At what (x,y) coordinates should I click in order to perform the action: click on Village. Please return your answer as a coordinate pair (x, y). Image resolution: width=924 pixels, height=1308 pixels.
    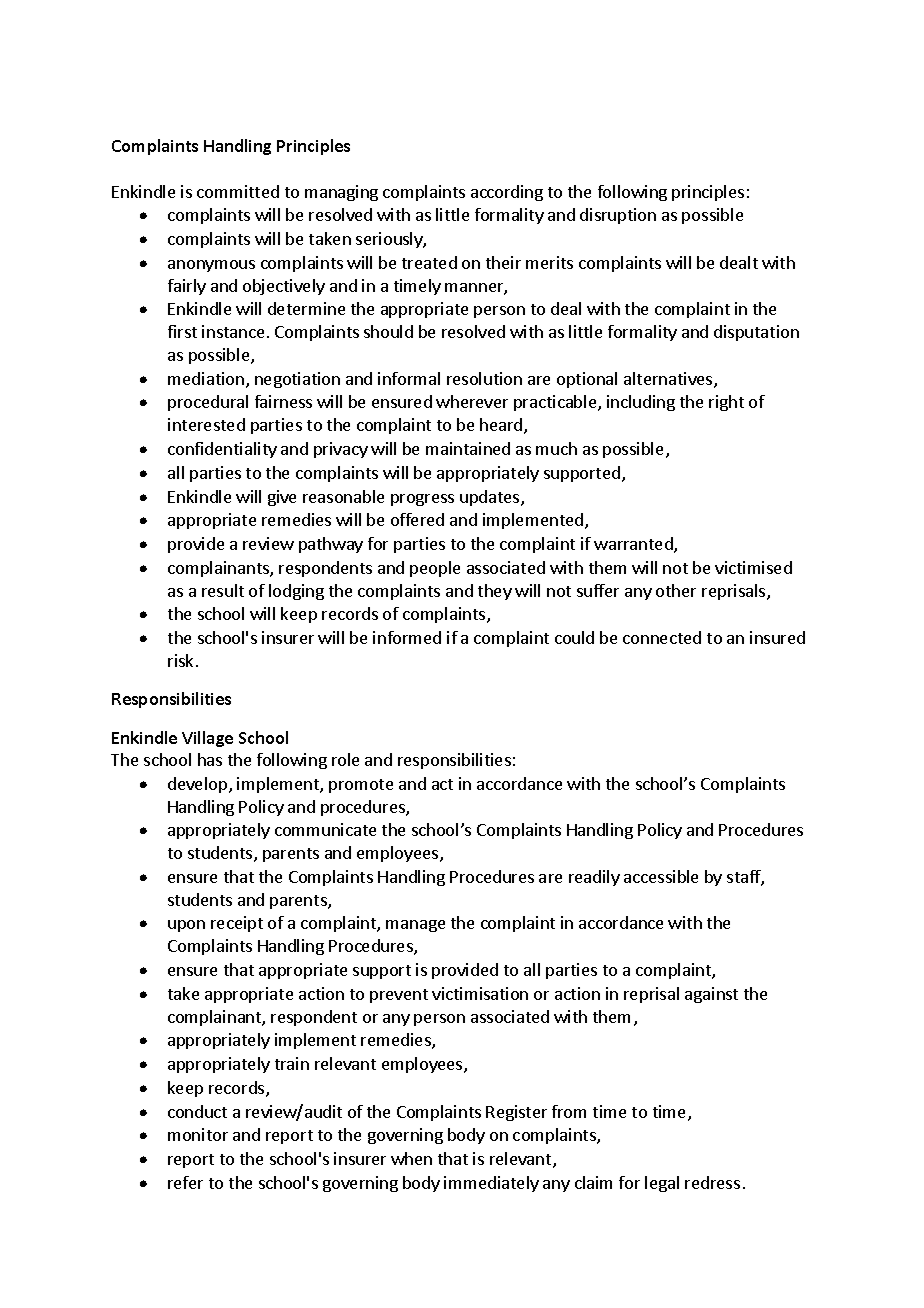
    Looking at the image, I should click on (207, 739).
